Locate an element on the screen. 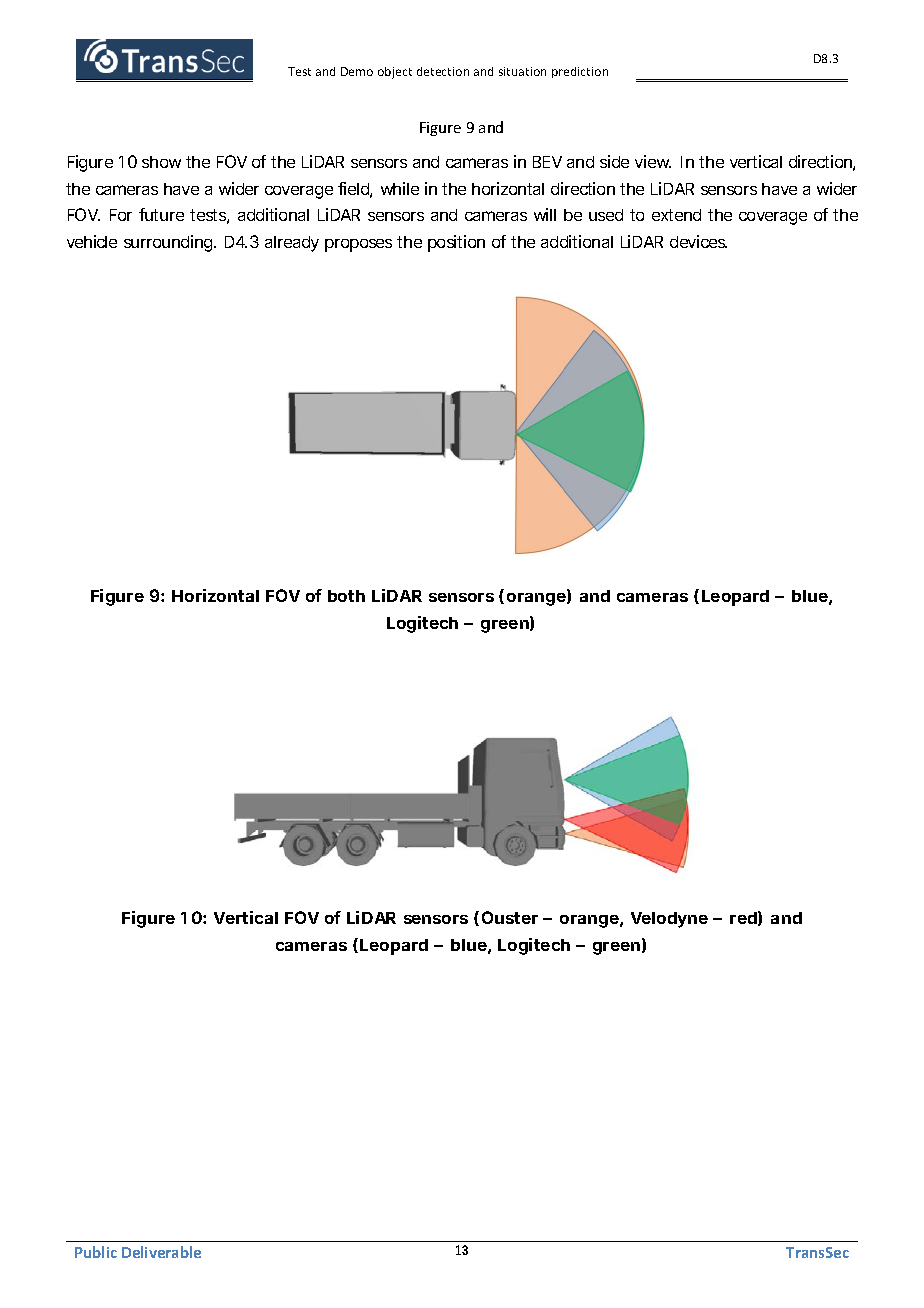  side is located at coordinates (614, 161).
